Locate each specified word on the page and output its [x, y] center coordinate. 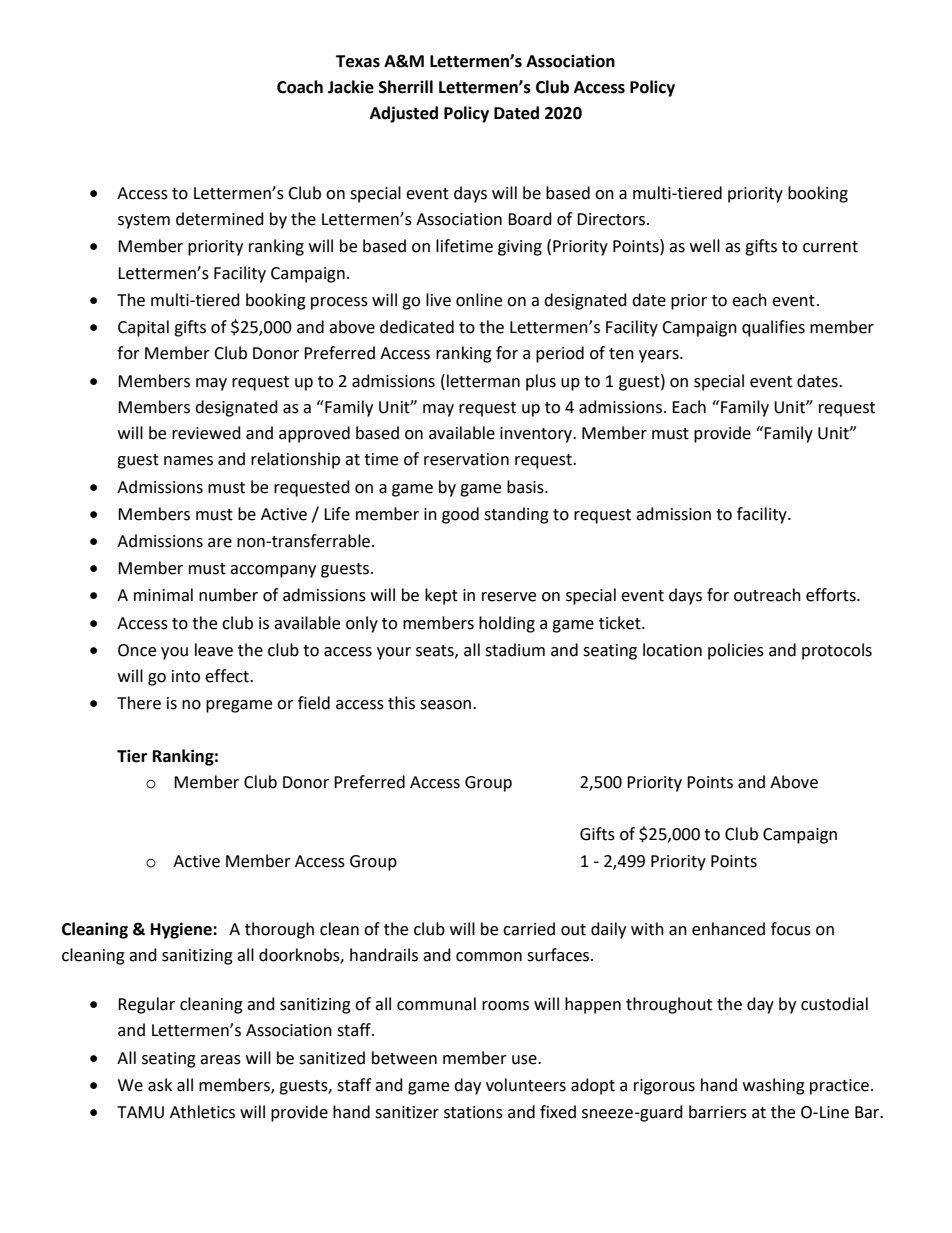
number [228, 595]
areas [220, 1060]
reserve [509, 597]
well [705, 246]
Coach [300, 87]
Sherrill [406, 87]
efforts [832, 595]
